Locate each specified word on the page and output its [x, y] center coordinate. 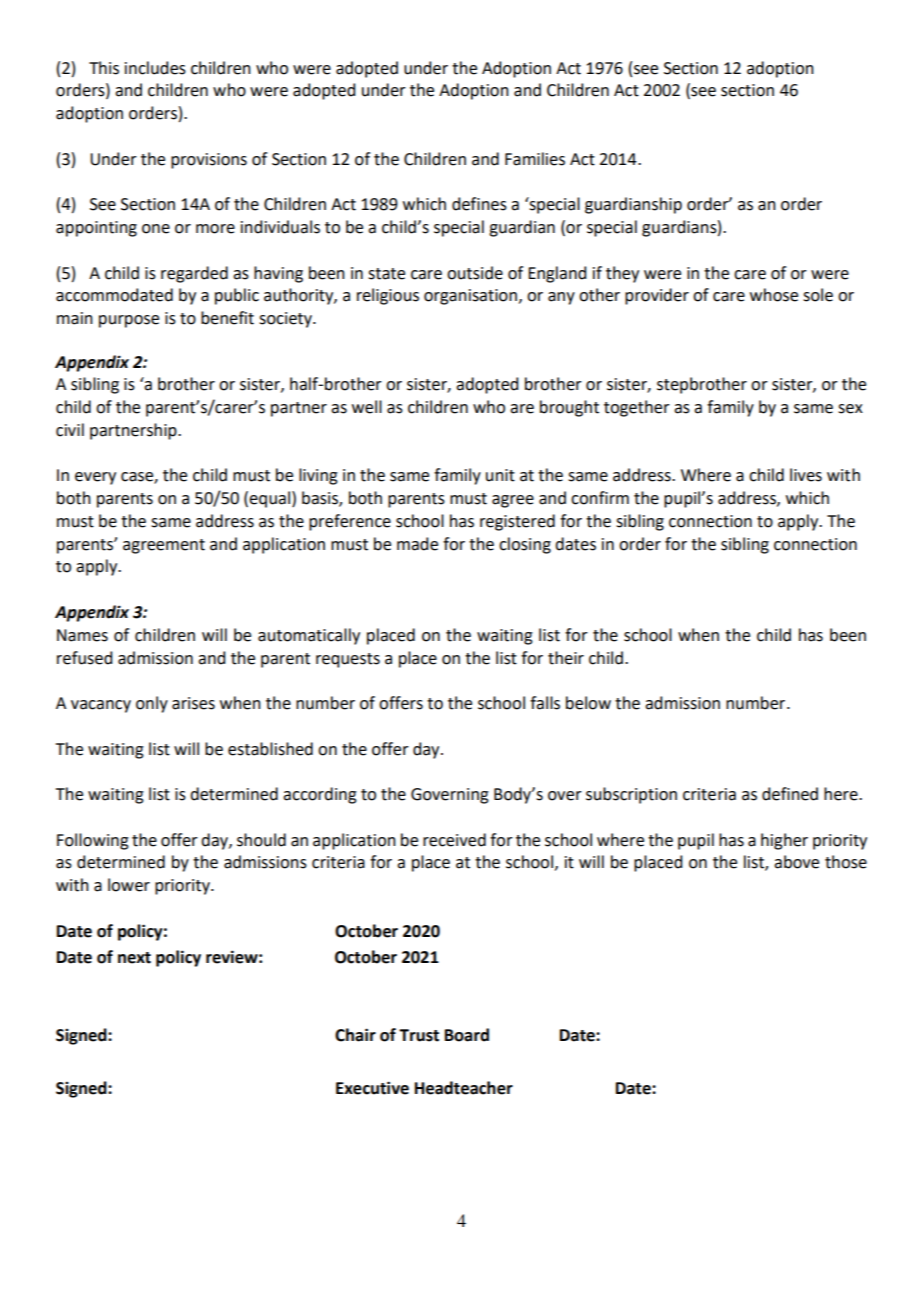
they [622, 274]
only [152, 704]
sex [850, 409]
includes [155, 68]
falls [545, 703]
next [134, 958]
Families [535, 159]
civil [70, 430]
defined [790, 794]
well [367, 407]
